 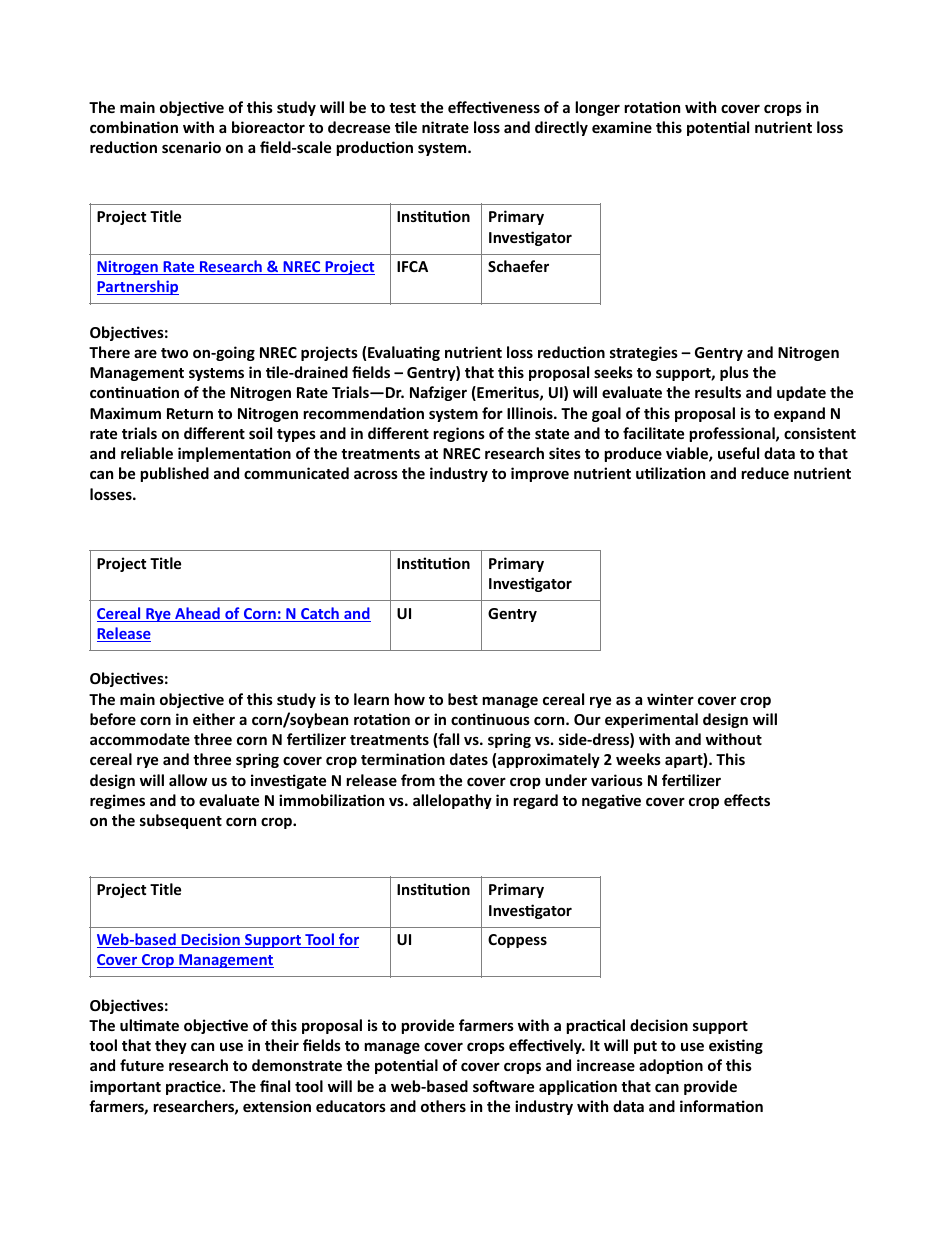 I want to click on they, so click(x=171, y=1046).
